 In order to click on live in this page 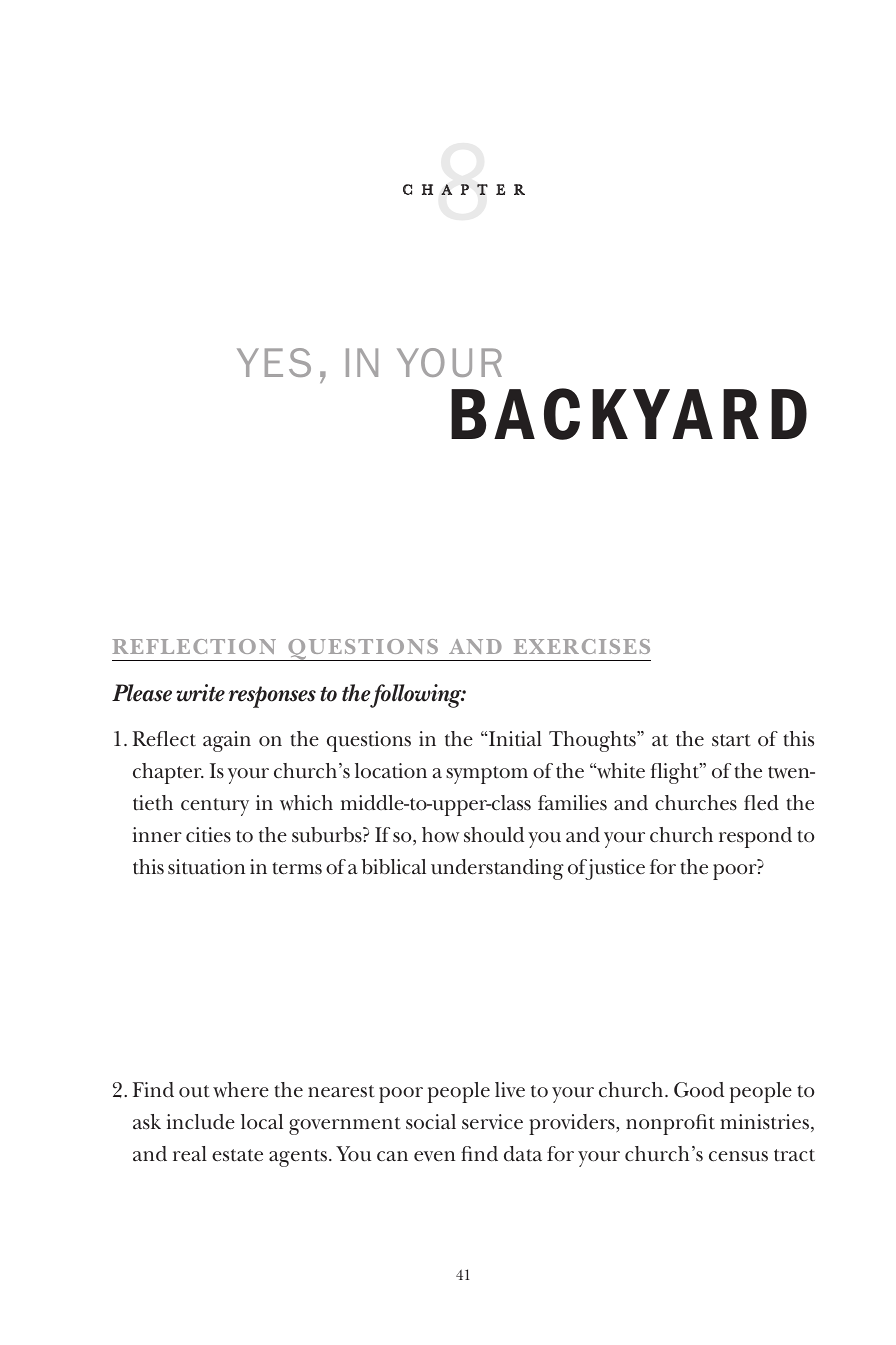, I will do `click(510, 1089)`.
